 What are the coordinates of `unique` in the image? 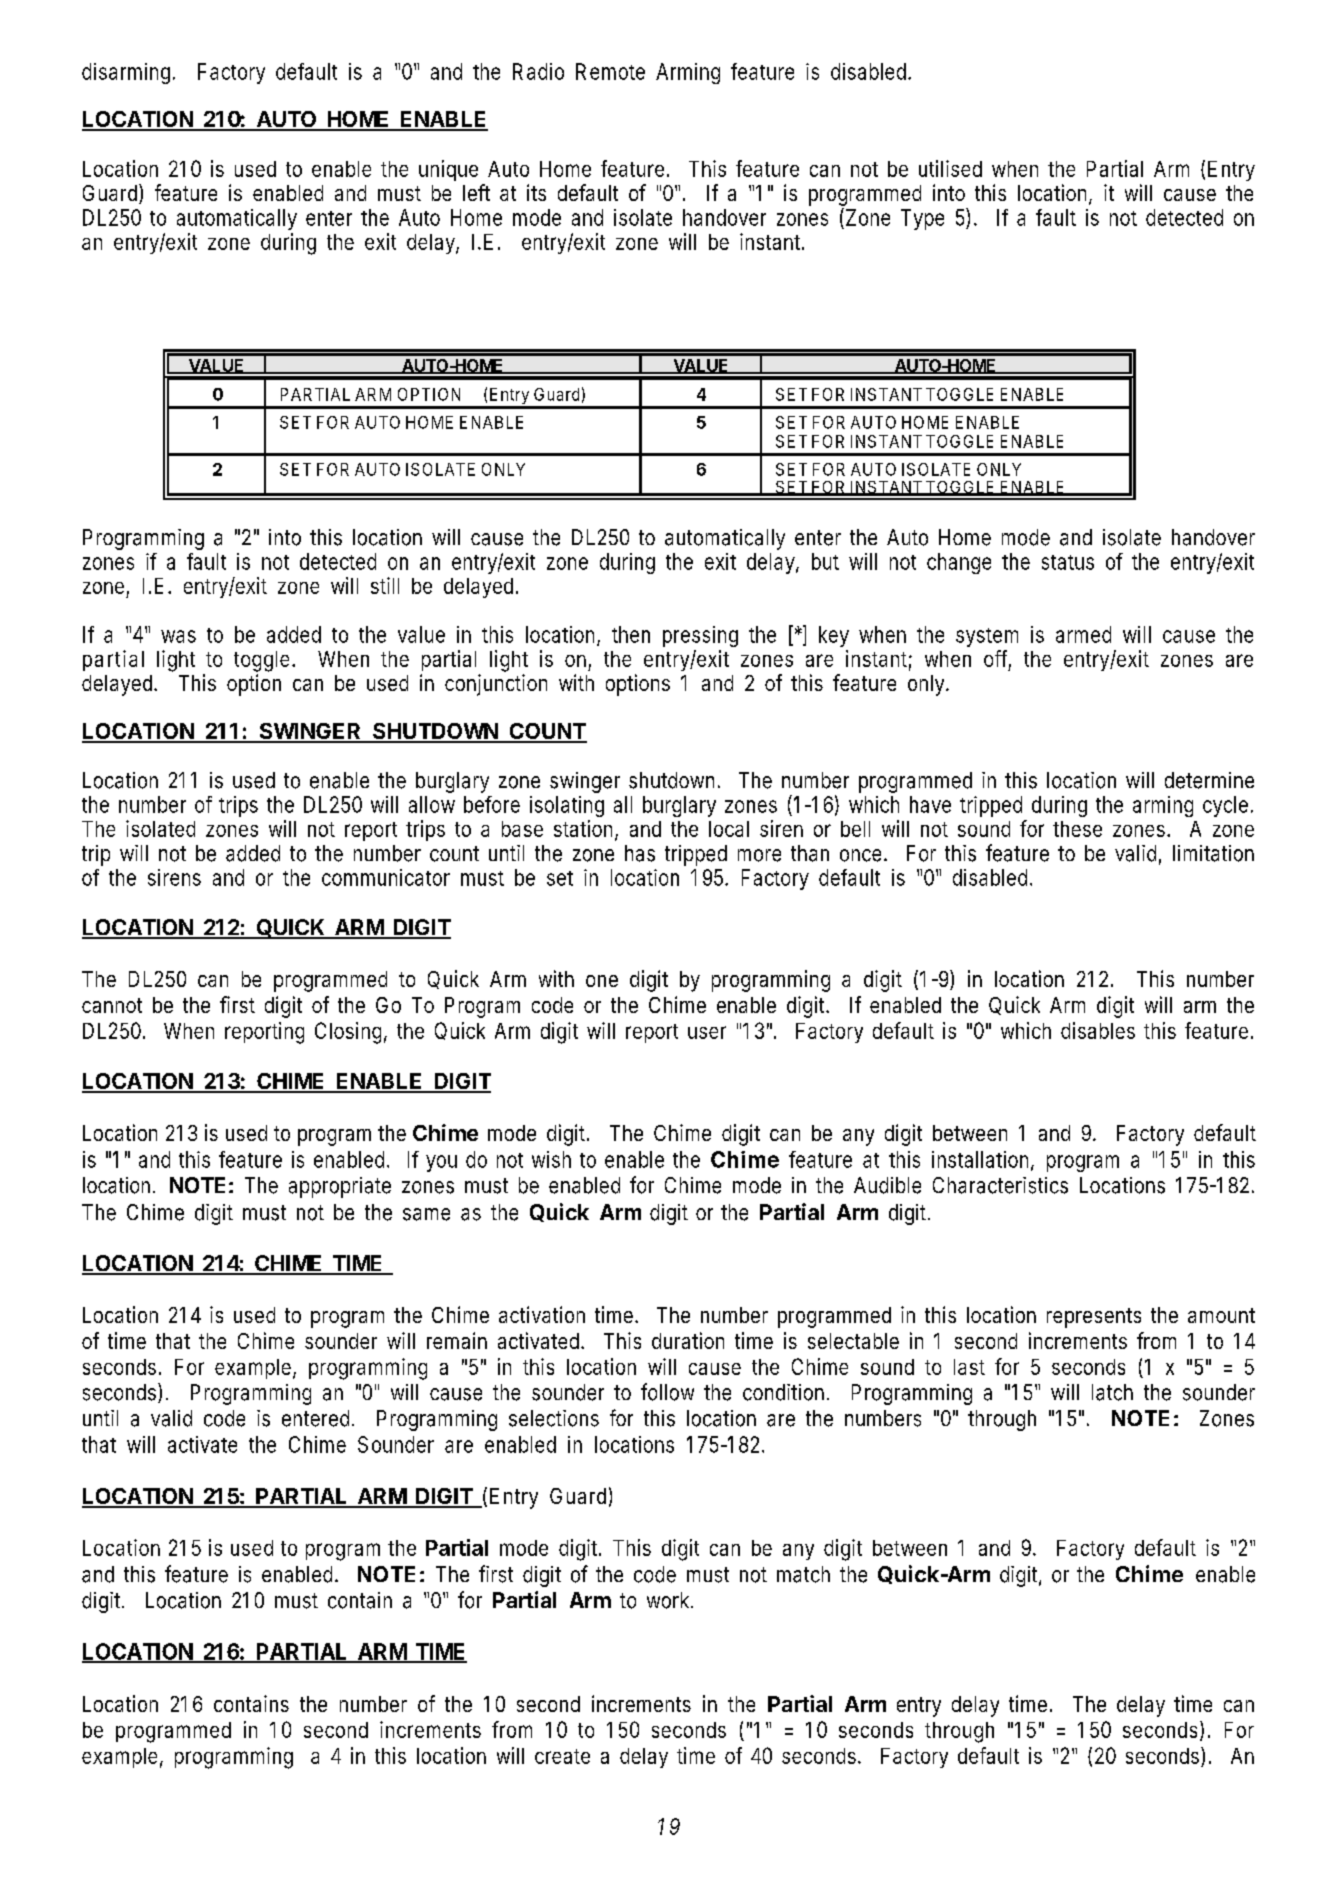 It's located at (448, 170).
